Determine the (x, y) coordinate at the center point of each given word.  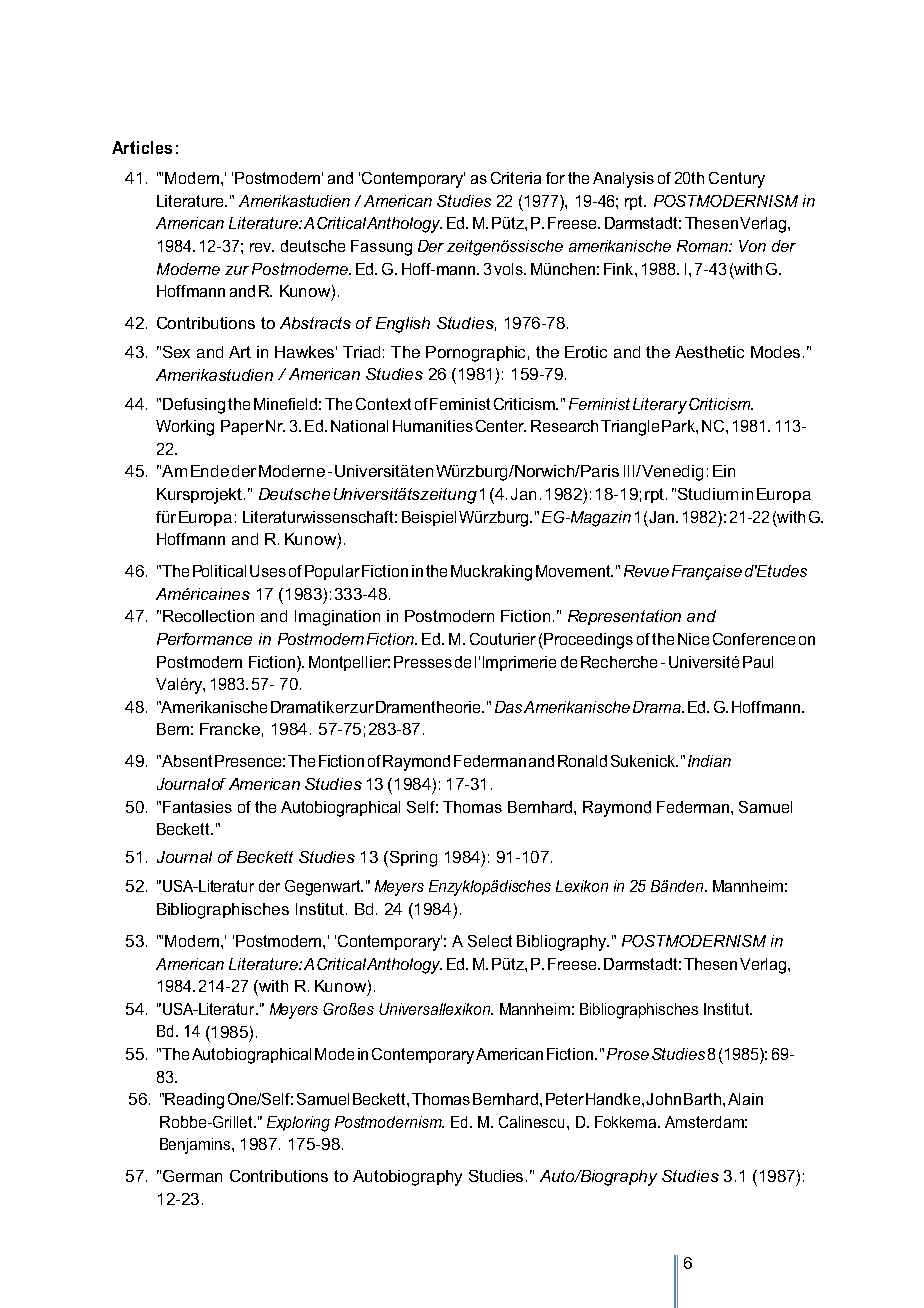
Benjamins (196, 1146)
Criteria (516, 178)
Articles (142, 147)
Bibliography (563, 943)
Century (737, 180)
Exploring (298, 1124)
